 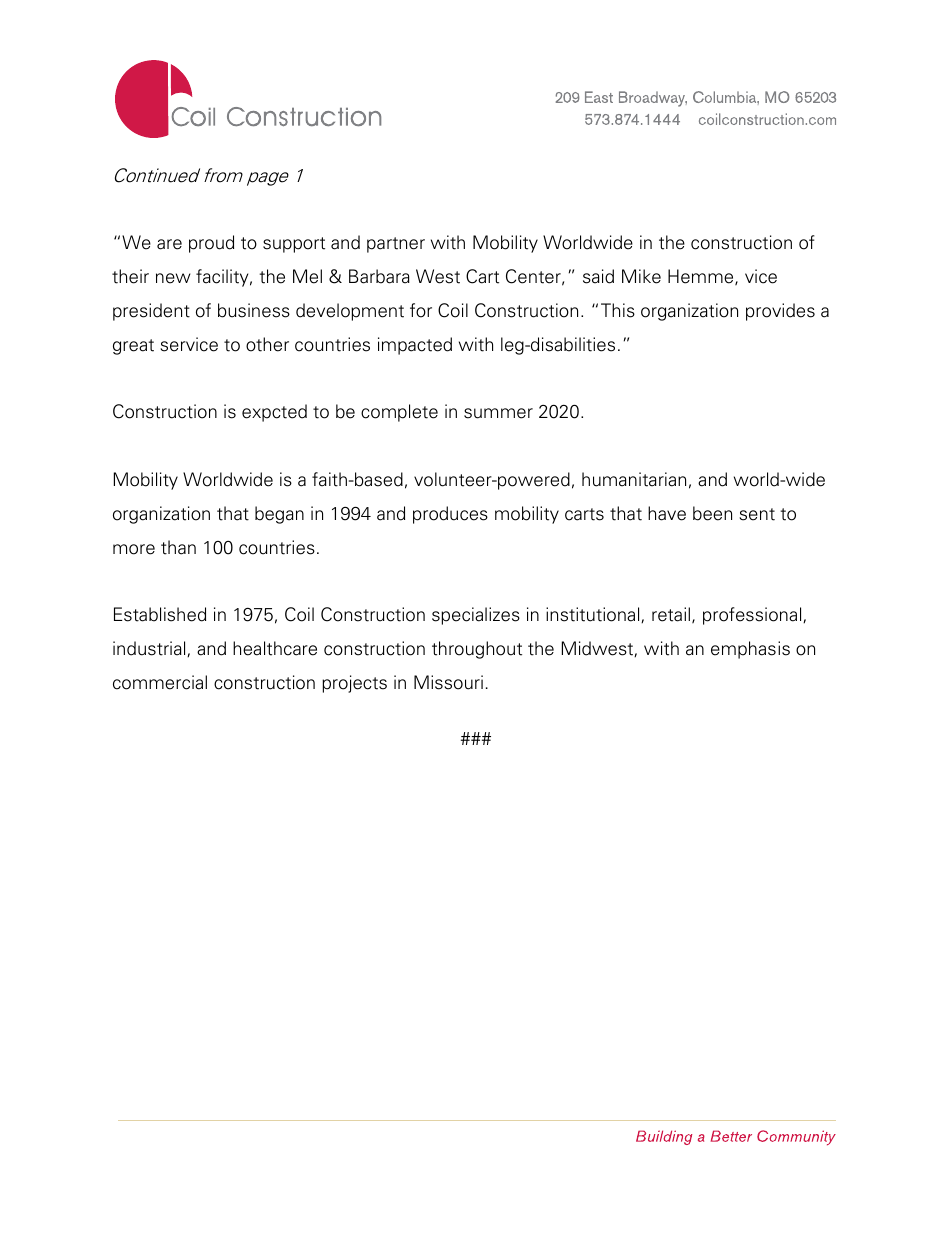 What do you see at coordinates (160, 682) in the image?
I see `commercial` at bounding box center [160, 682].
